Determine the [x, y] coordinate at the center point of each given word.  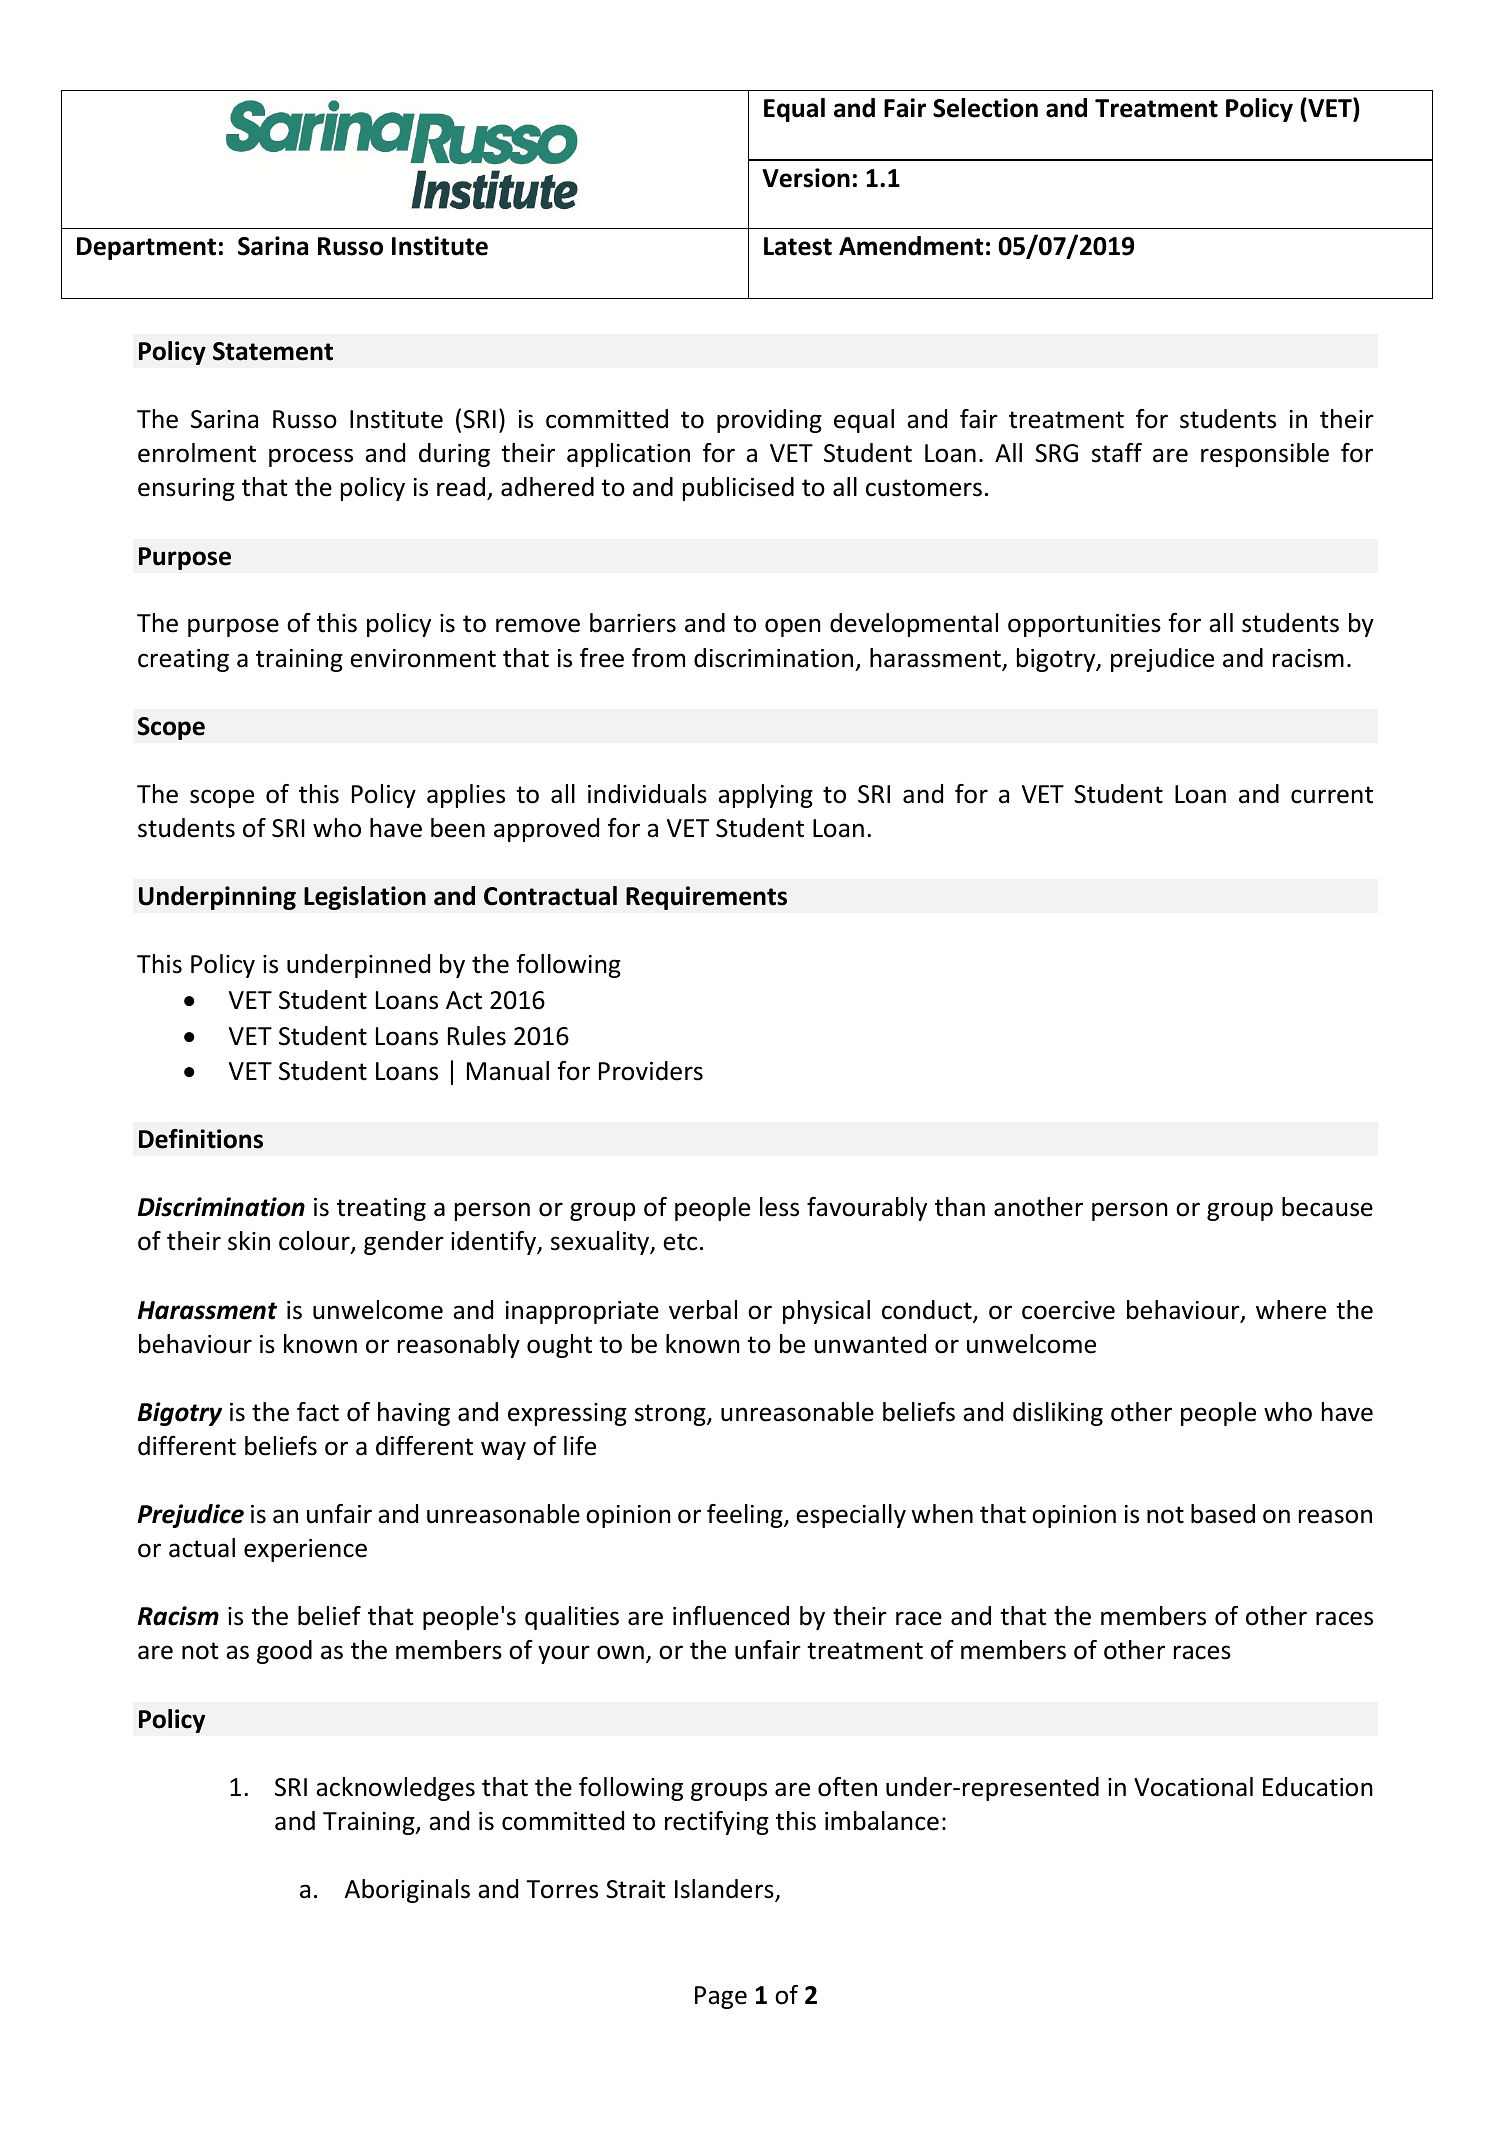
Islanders [725, 1890]
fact [318, 1412]
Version [806, 178]
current [1332, 795]
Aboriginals [407, 1891]
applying [765, 796]
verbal [703, 1310]
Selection [985, 108]
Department [146, 248]
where [1291, 1310]
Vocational [1193, 1787]
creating [183, 660]
